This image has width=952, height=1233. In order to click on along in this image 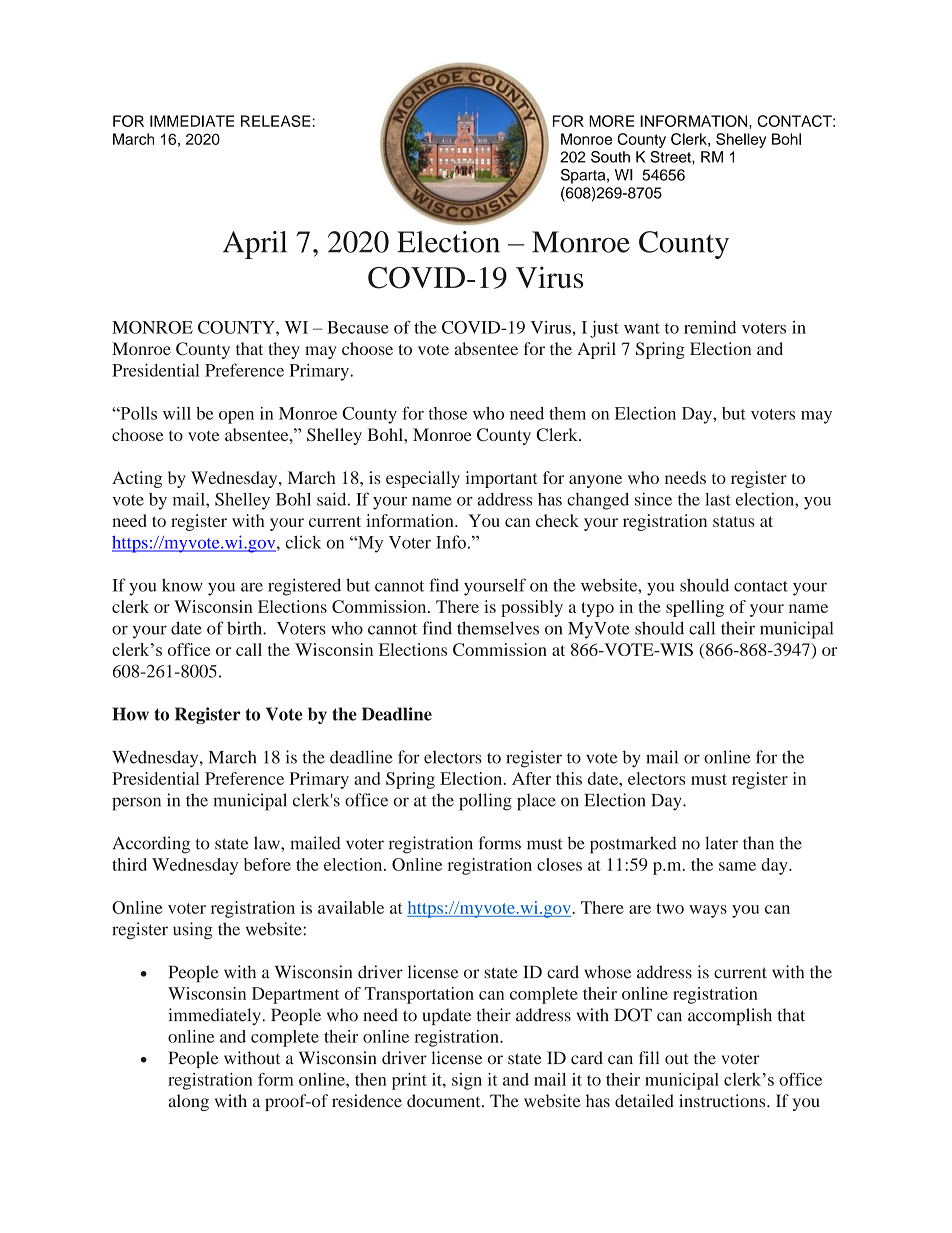, I will do `click(188, 1102)`.
